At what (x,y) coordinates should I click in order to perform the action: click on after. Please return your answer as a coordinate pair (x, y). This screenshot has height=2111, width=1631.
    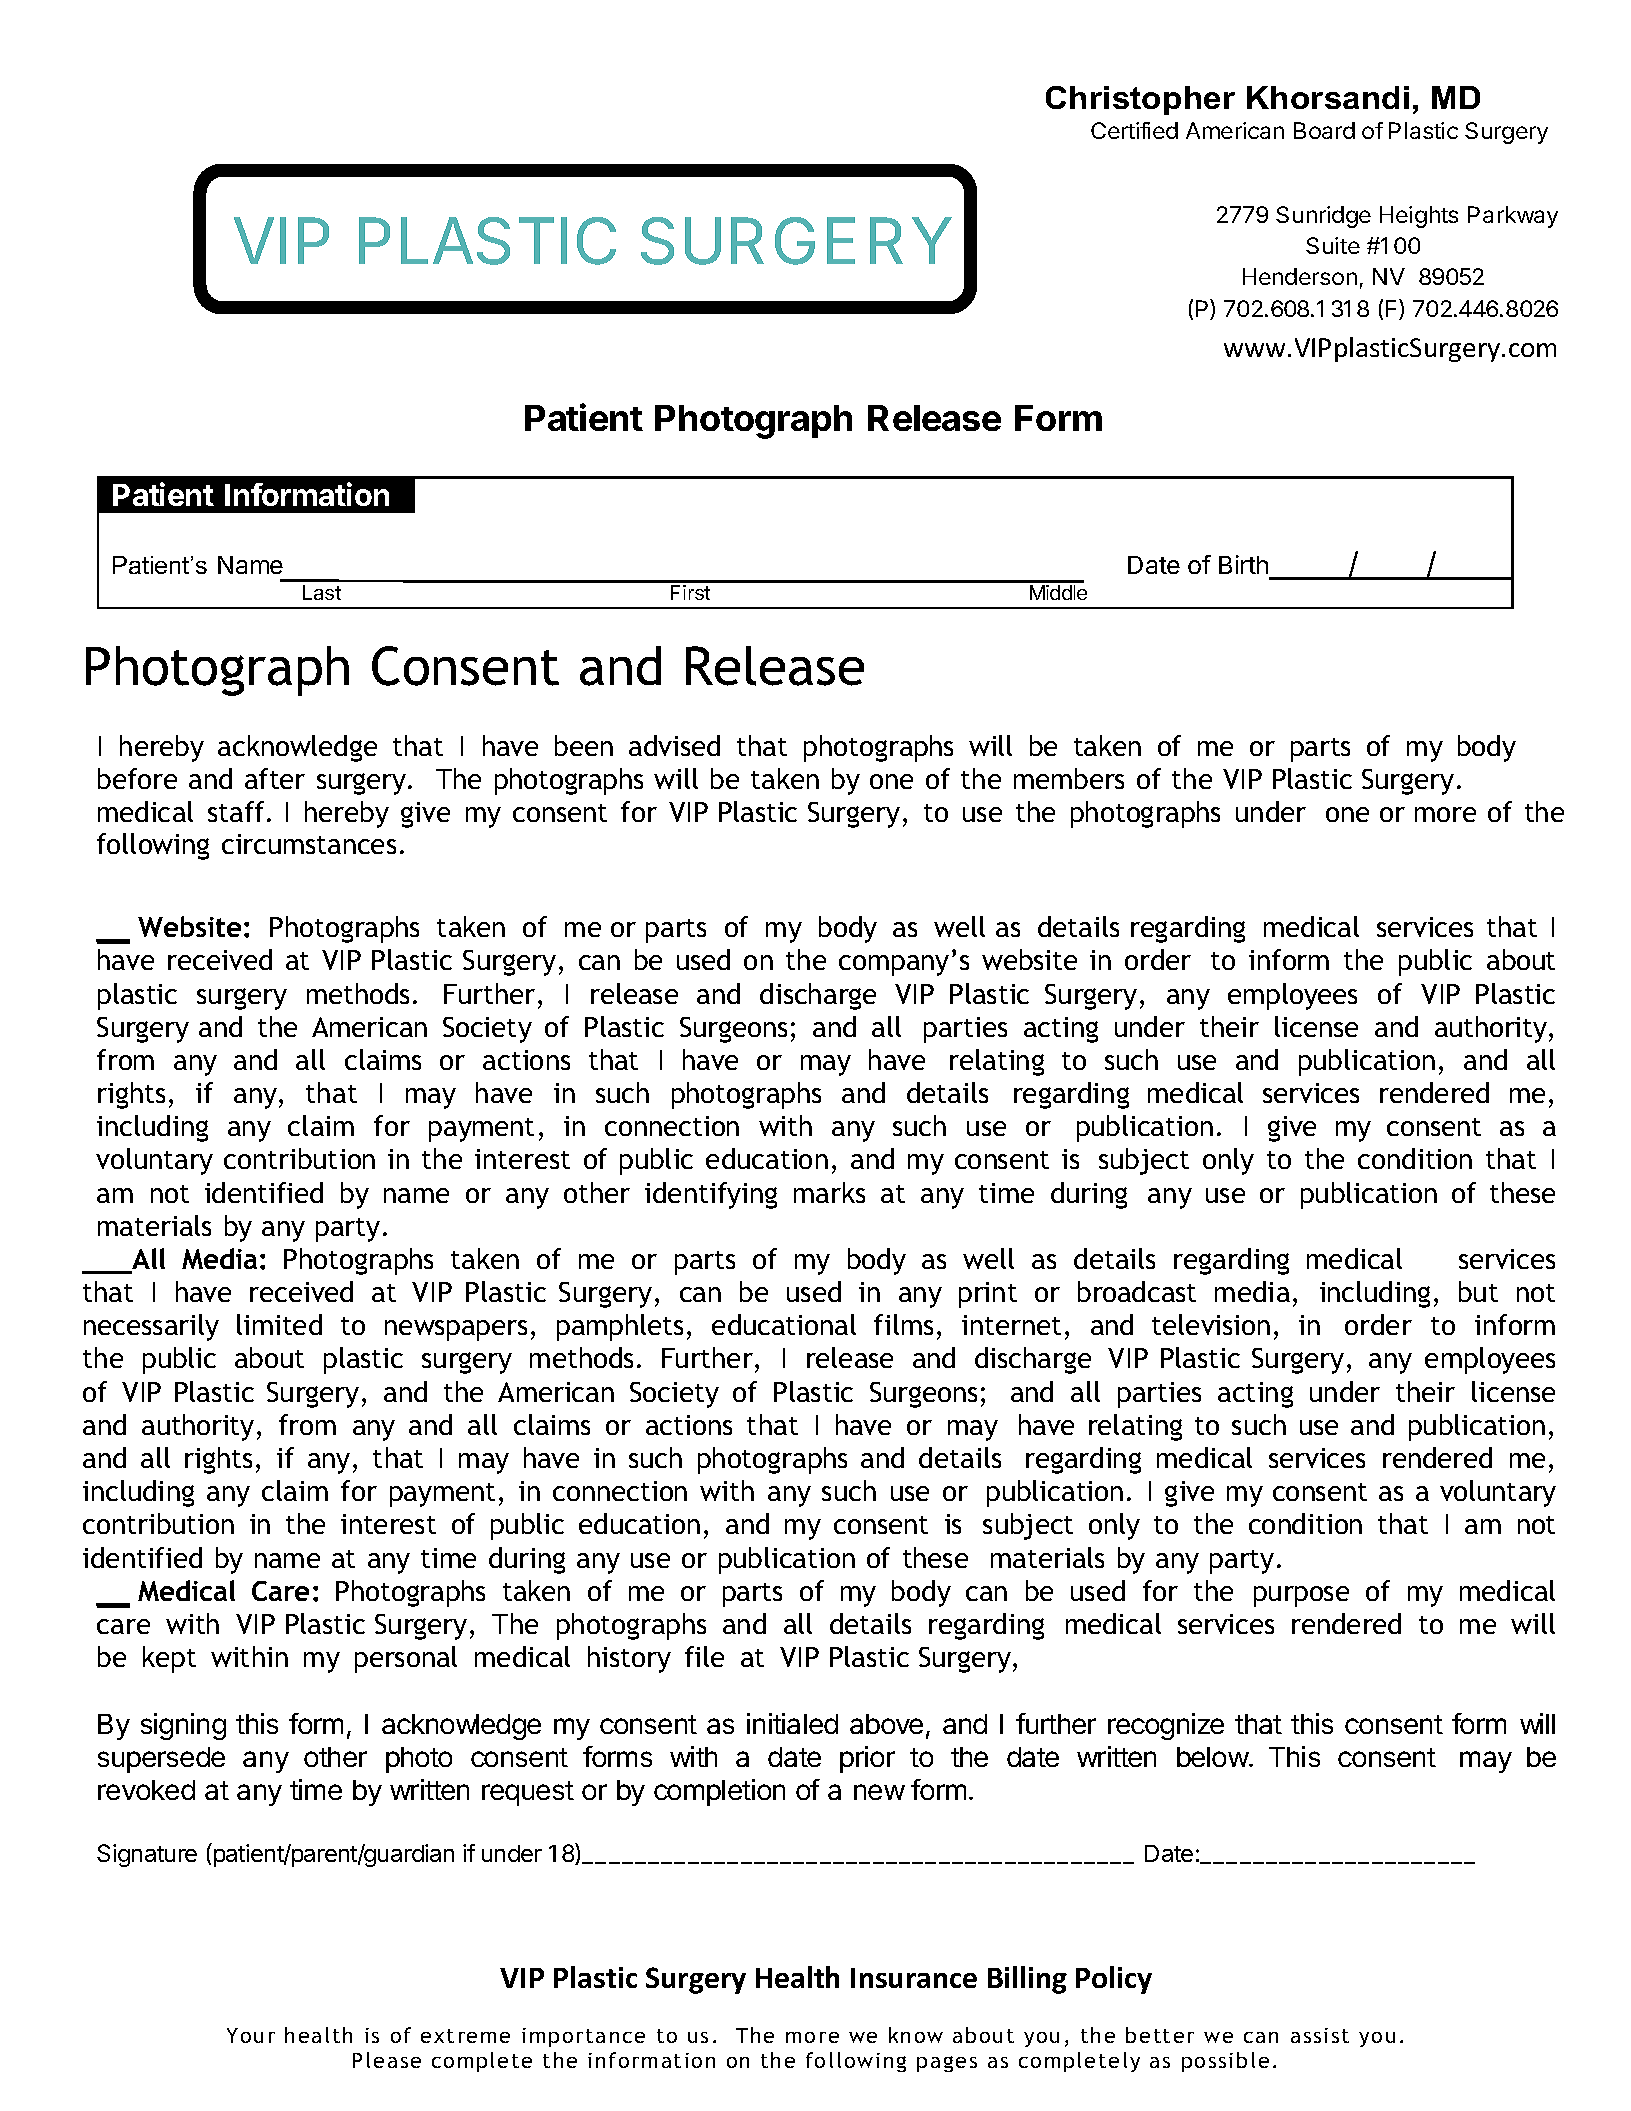
    Looking at the image, I should click on (275, 778).
